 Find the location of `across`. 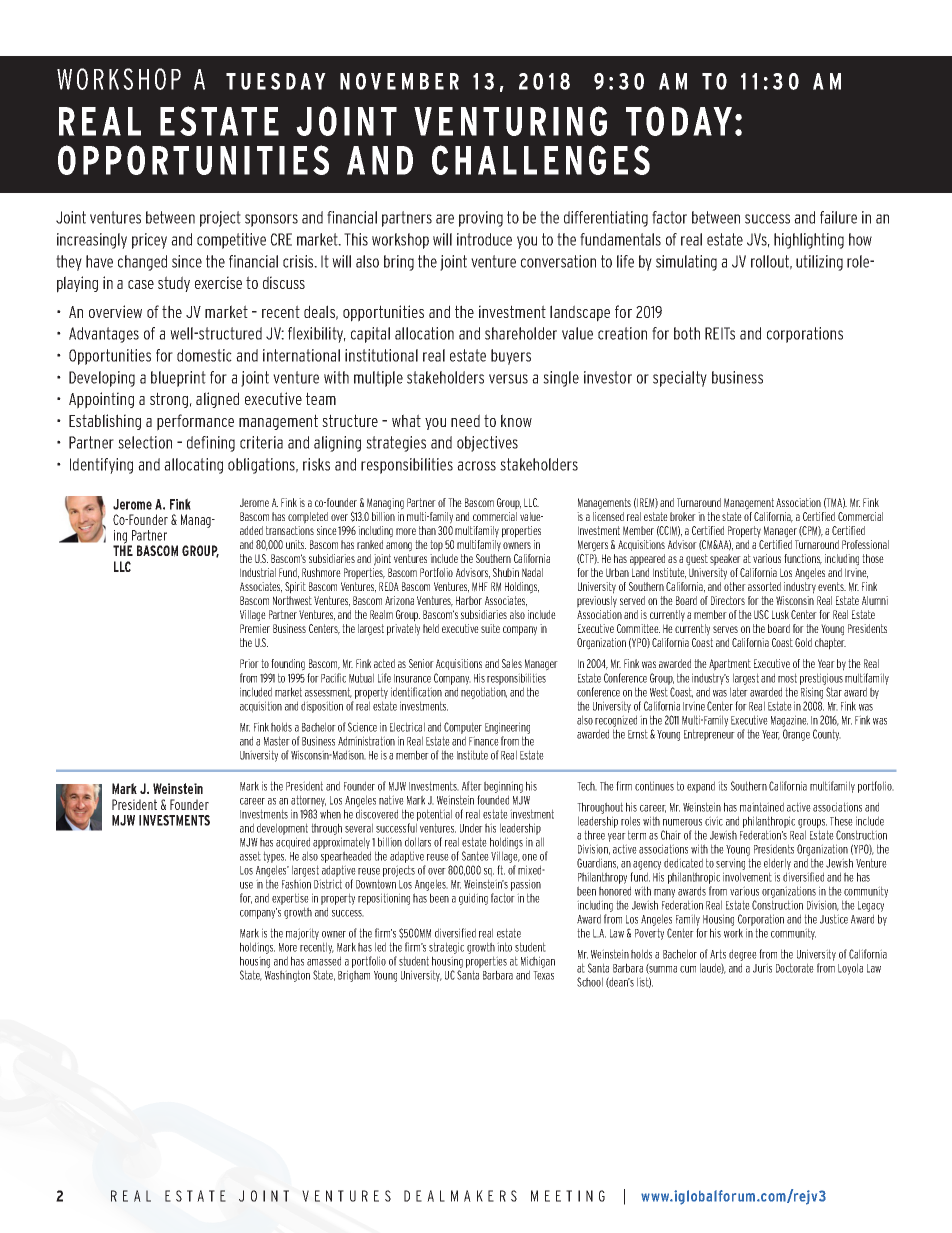

across is located at coordinates (476, 466).
